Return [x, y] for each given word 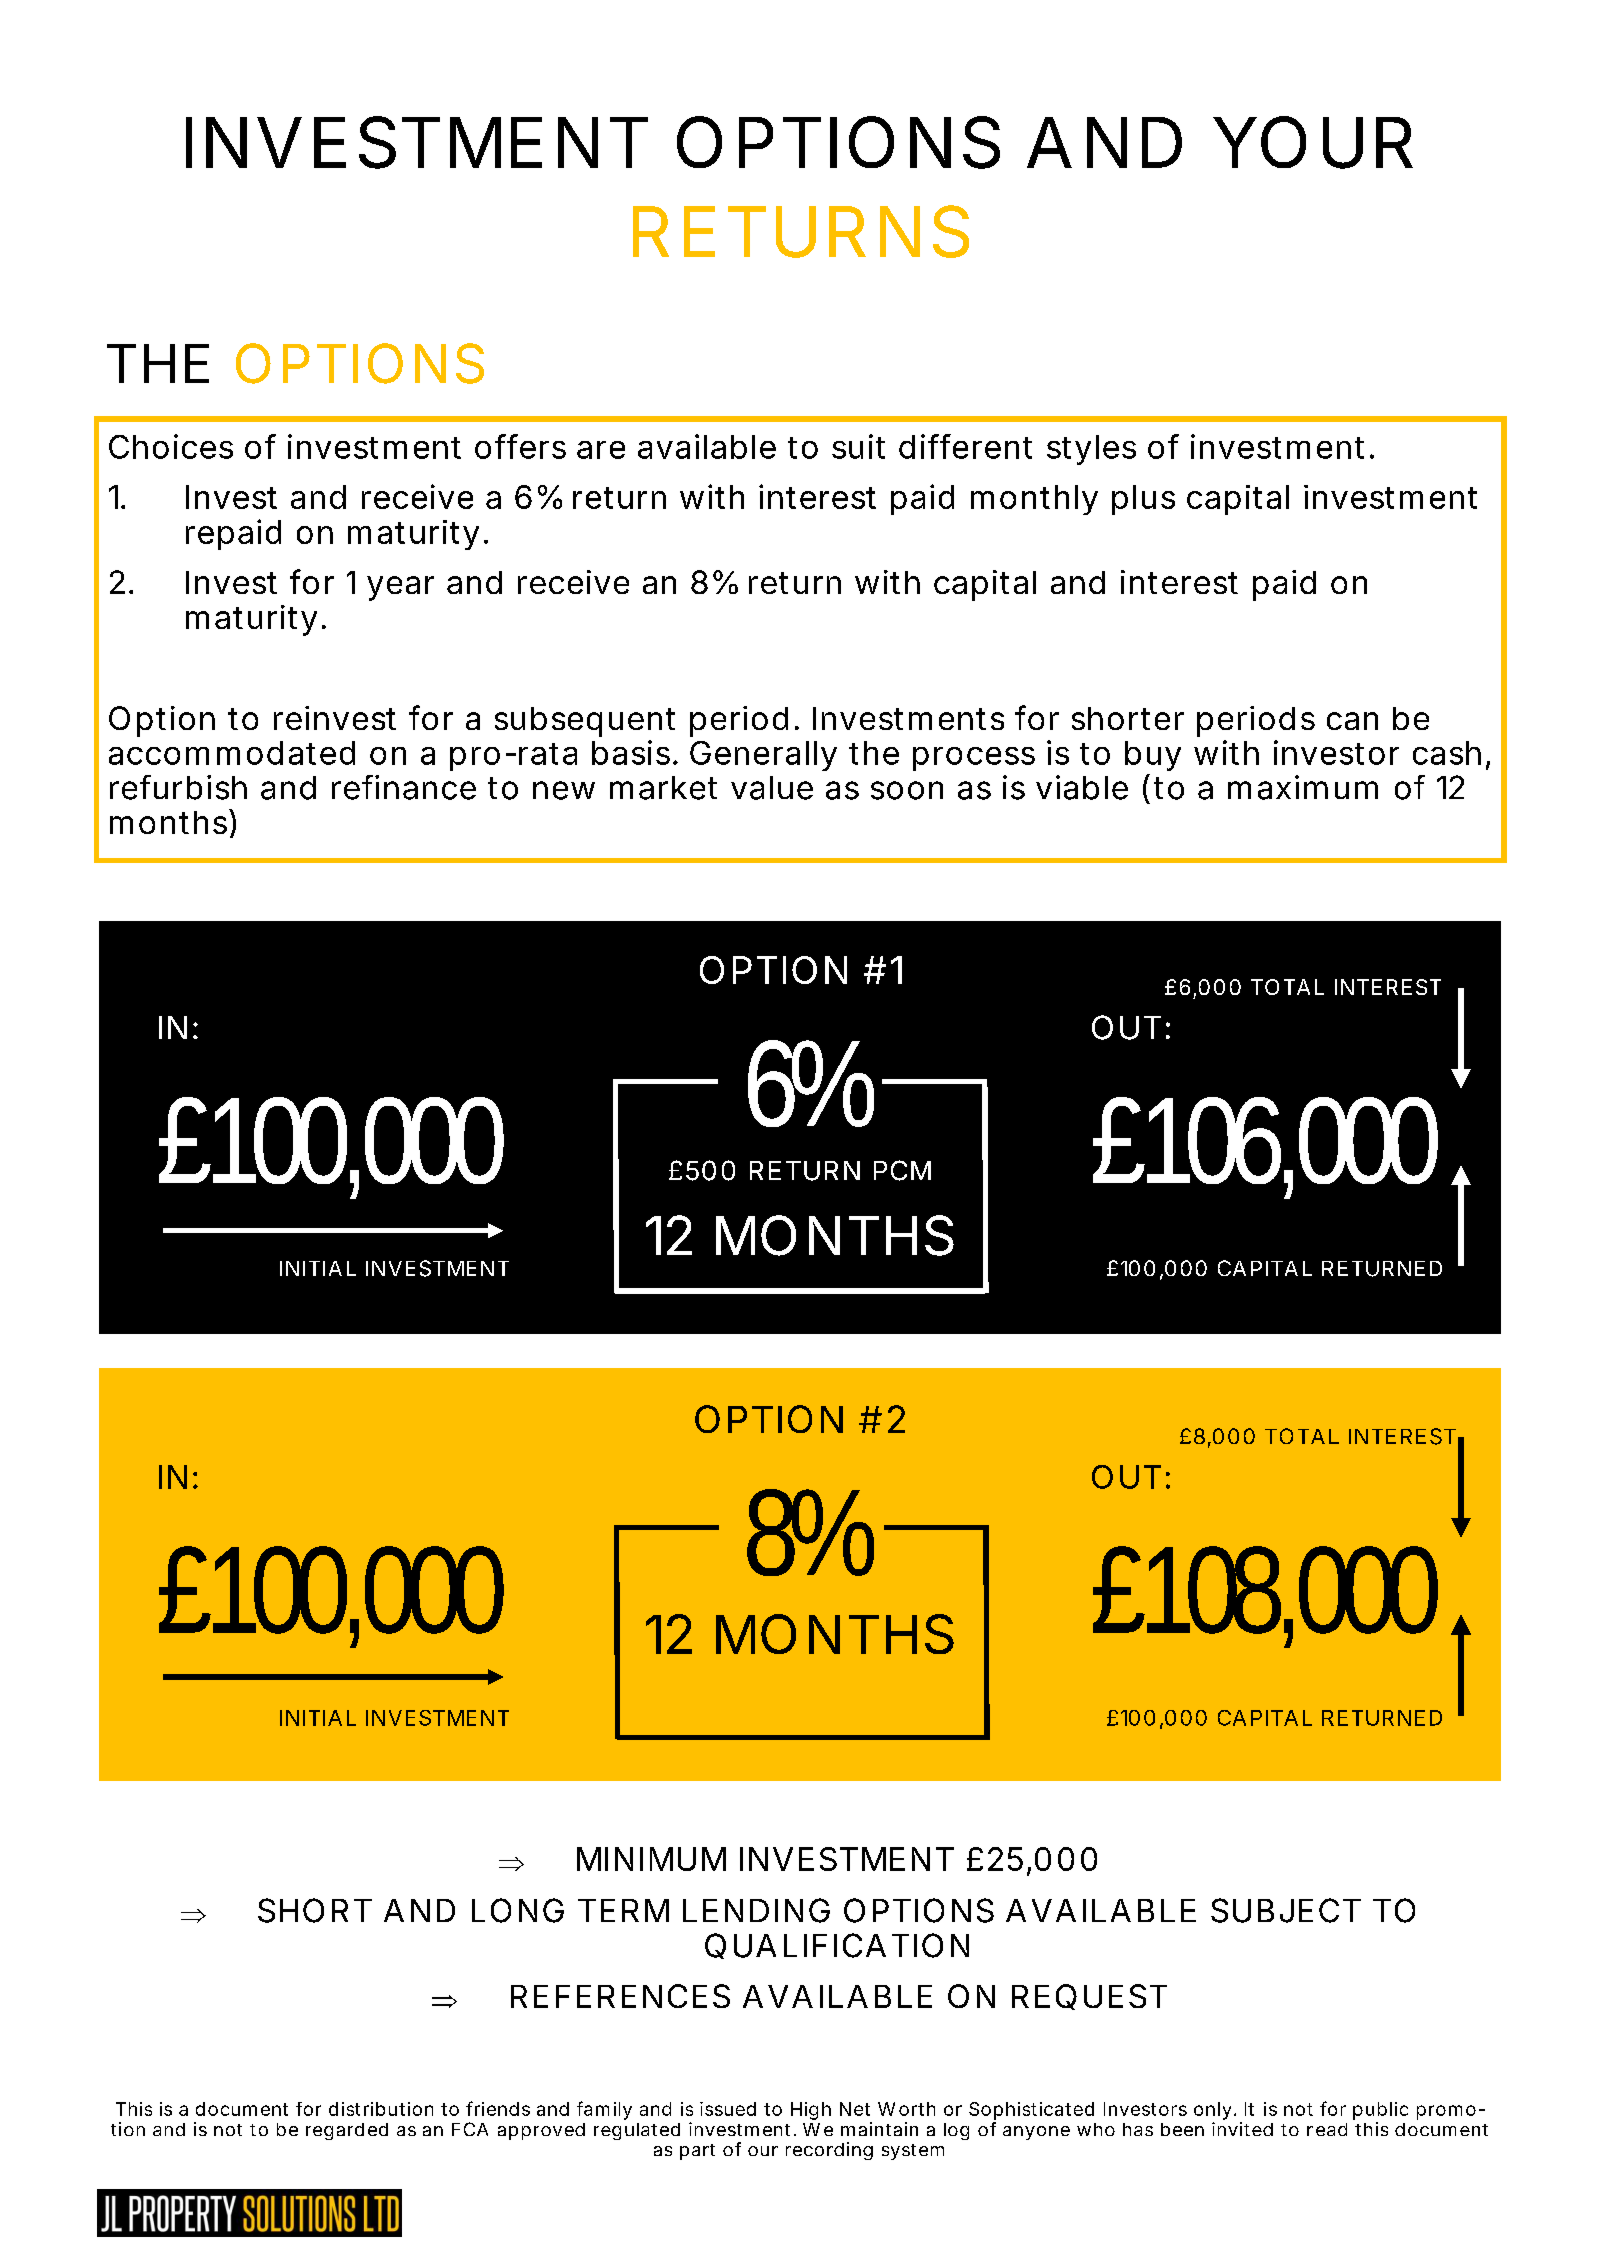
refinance [404, 787]
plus [1143, 500]
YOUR [1313, 142]
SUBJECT [1286, 1910]
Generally [763, 756]
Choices [171, 446]
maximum [1303, 787]
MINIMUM [651, 1859]
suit [858, 446]
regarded [347, 2131]
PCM [902, 1170]
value [772, 788]
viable [1082, 787]
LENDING [756, 1910]
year [400, 588]
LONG [518, 1910]
